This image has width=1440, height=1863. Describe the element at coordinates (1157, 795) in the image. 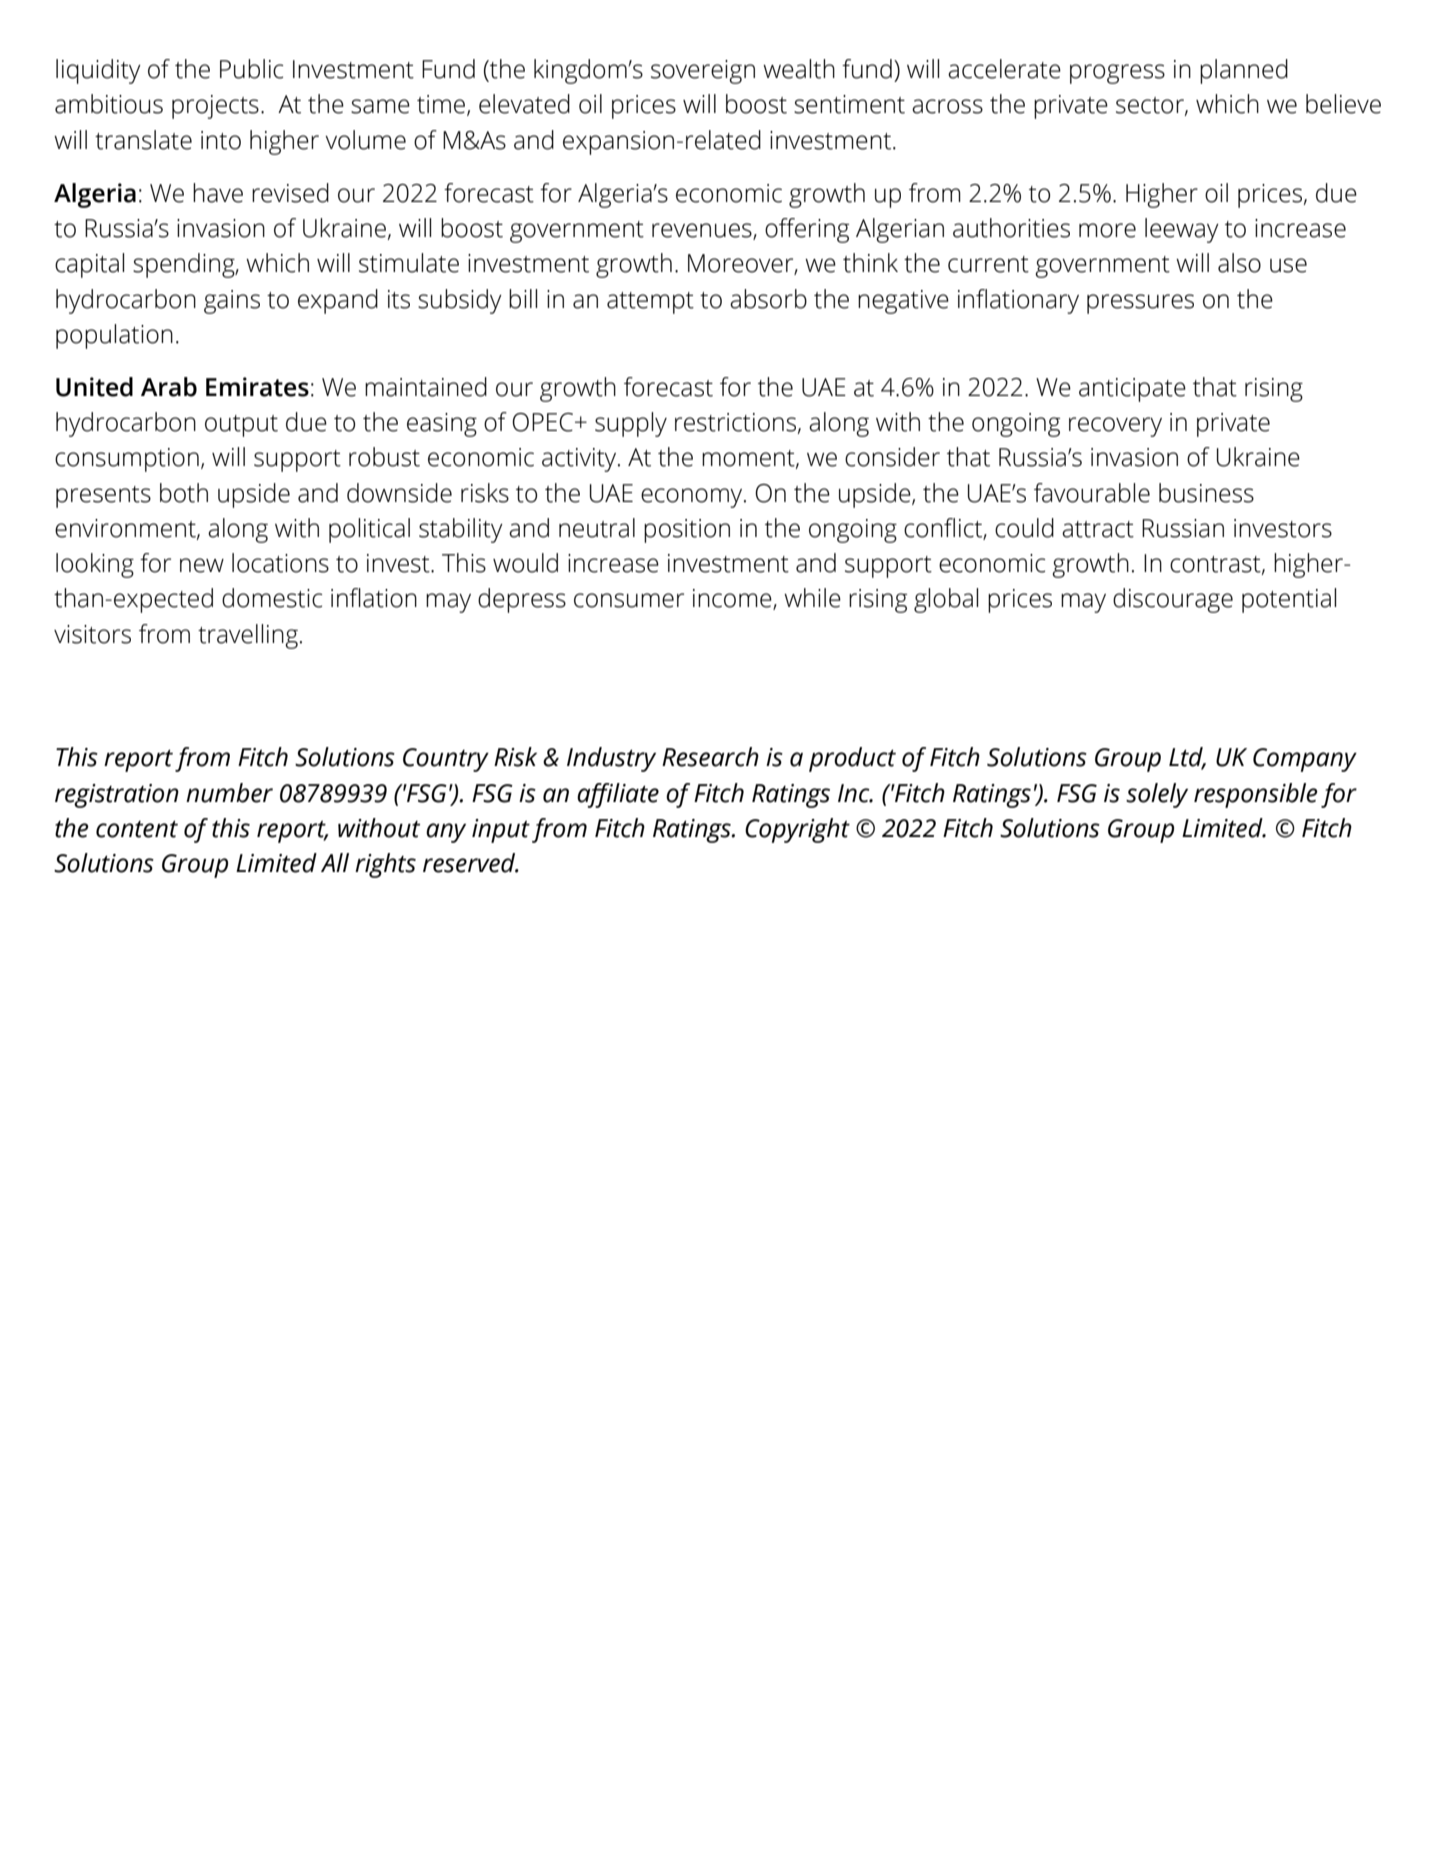

I see `solely` at that location.
